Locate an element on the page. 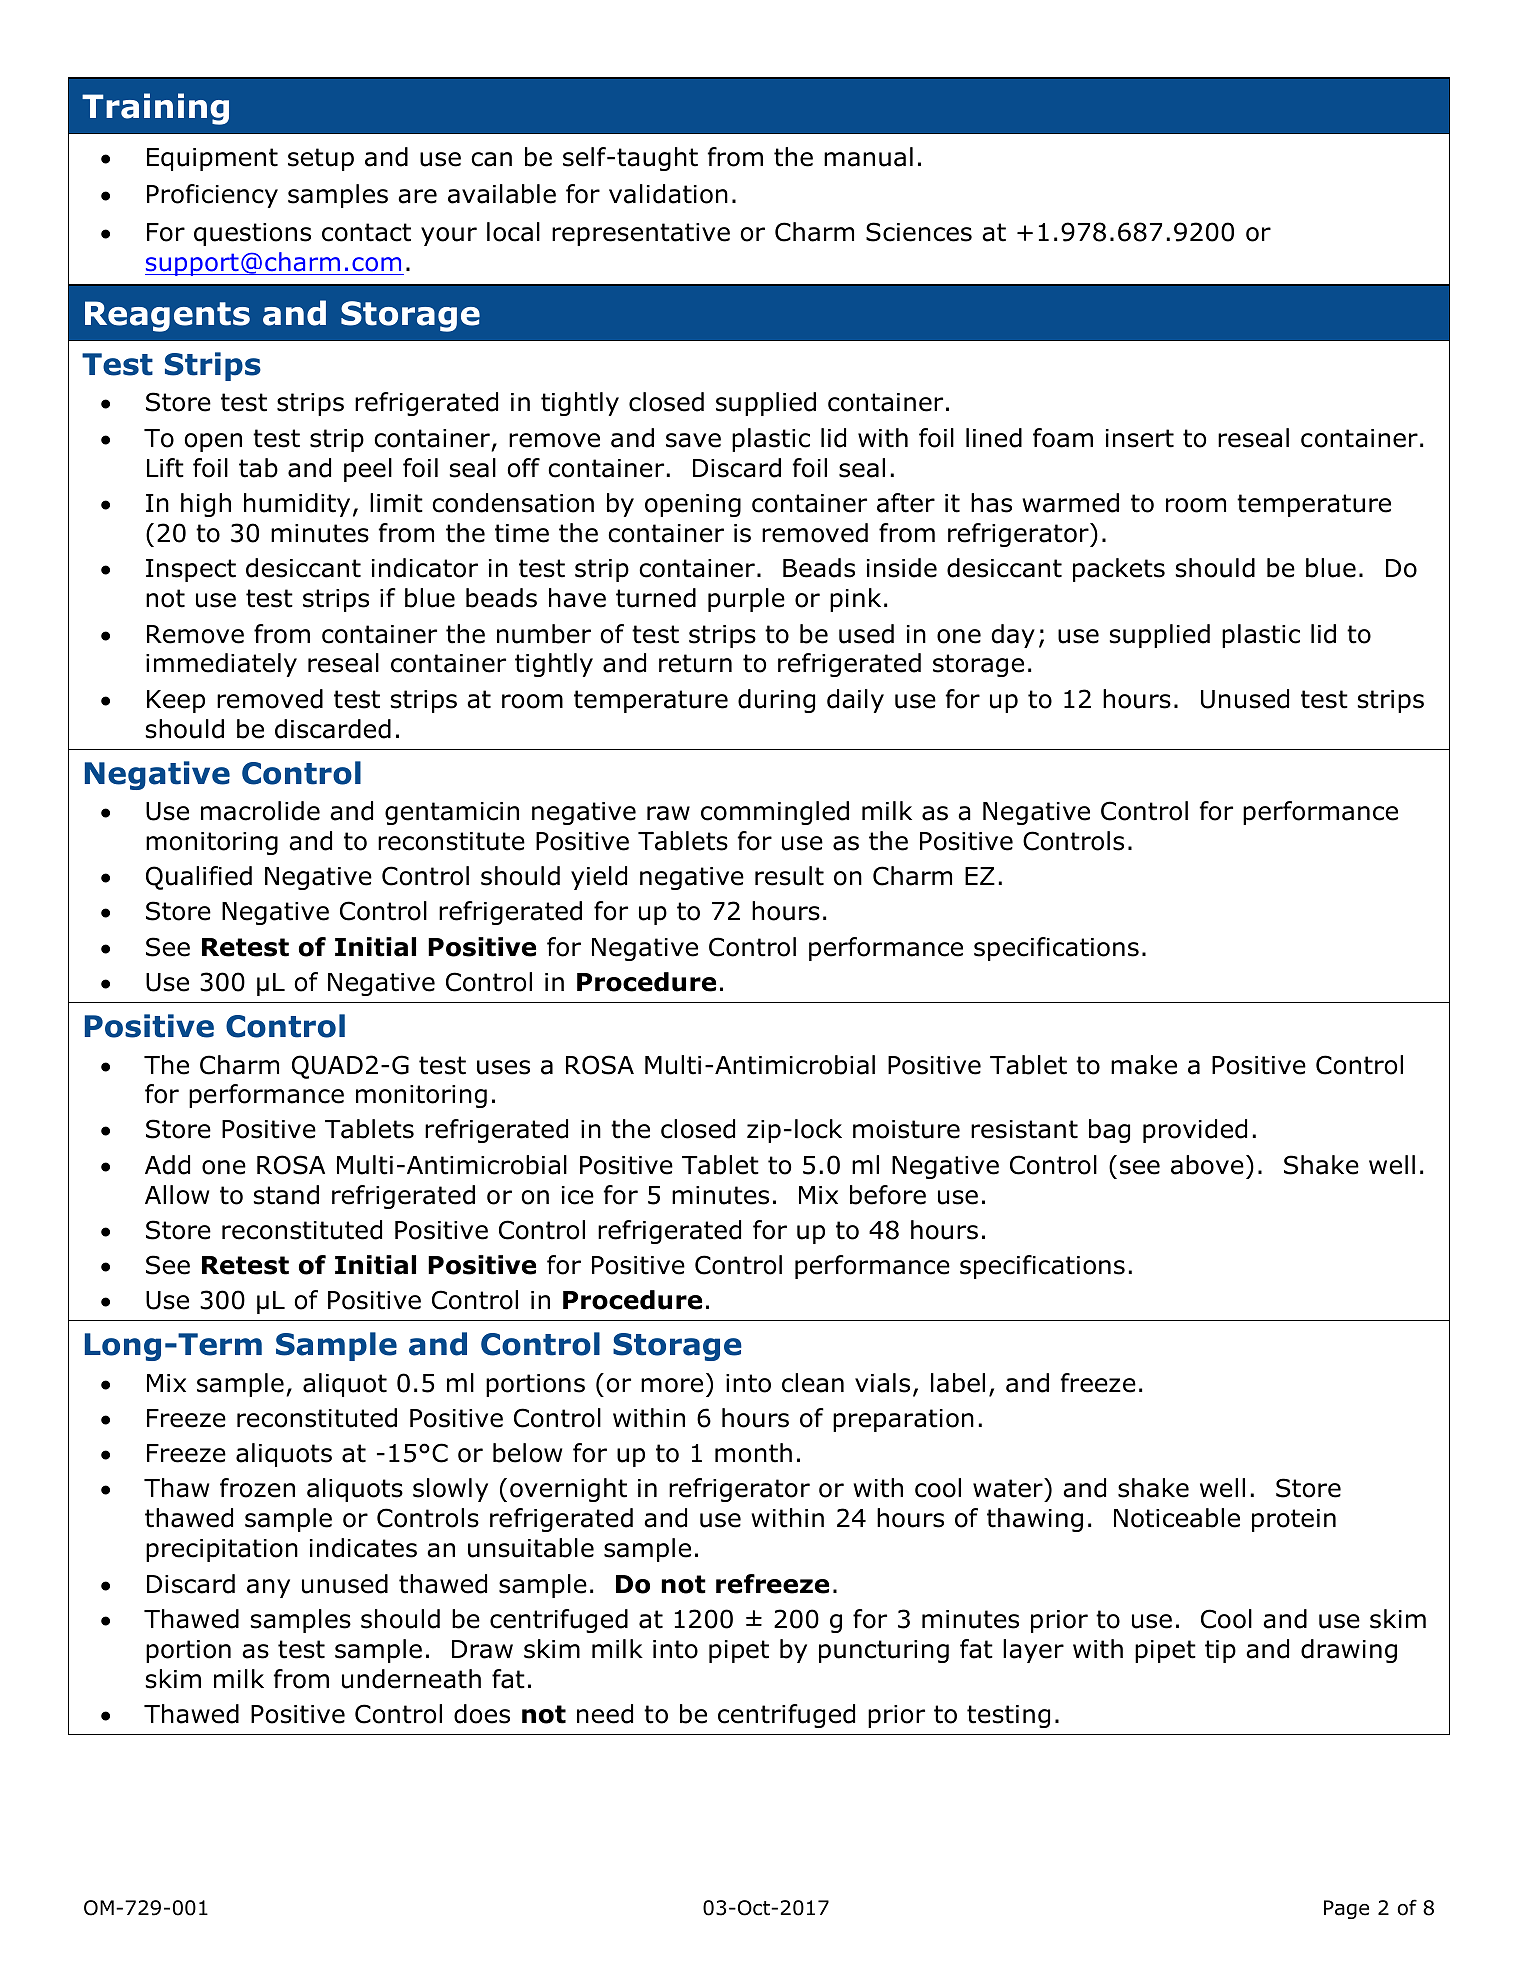 The height and width of the document is (1965, 1518). immediately is located at coordinates (221, 665).
